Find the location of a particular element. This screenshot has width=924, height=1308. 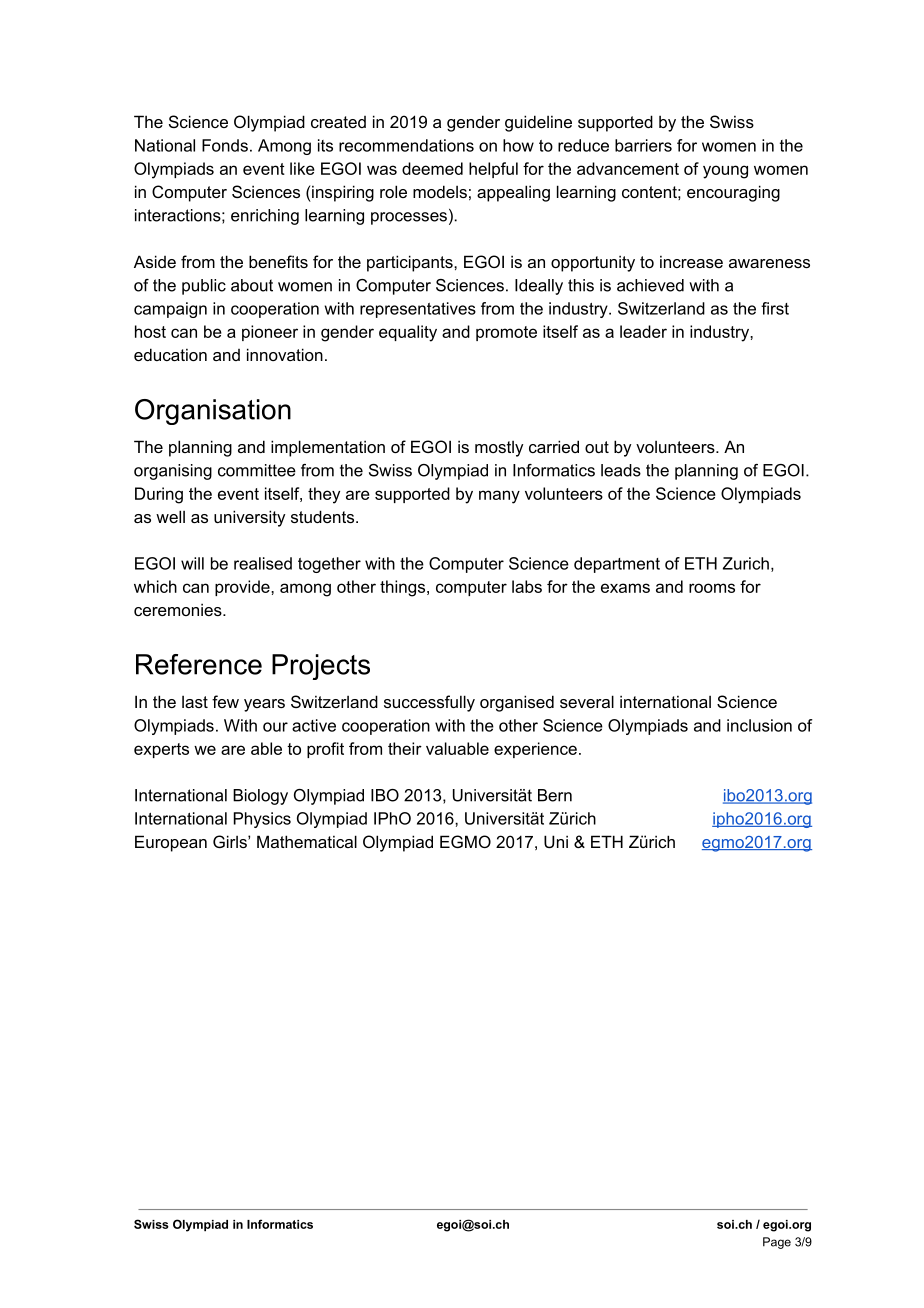

young is located at coordinates (725, 172).
